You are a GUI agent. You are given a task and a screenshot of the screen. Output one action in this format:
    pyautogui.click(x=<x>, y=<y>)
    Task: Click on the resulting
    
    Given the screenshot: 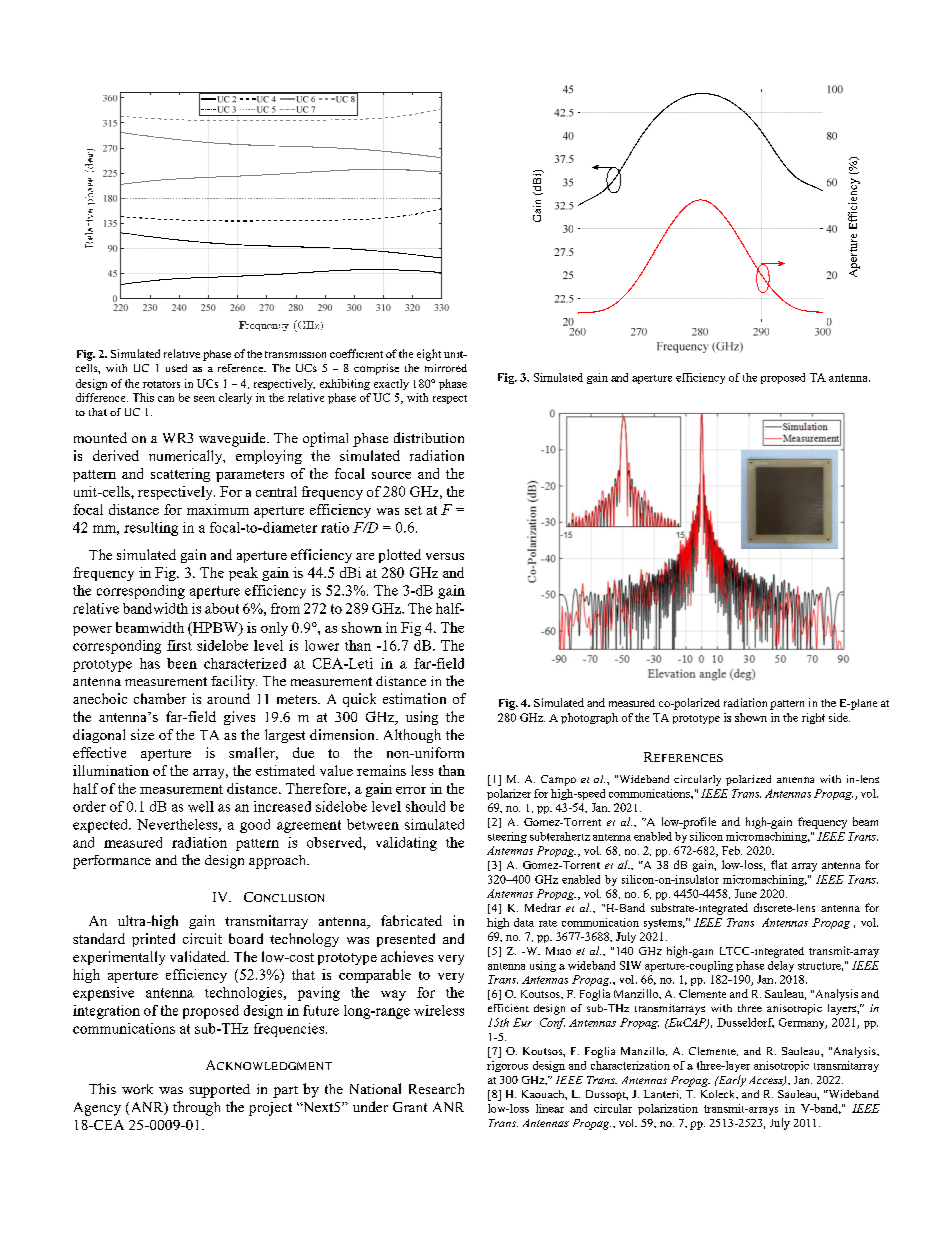 What is the action you would take?
    pyautogui.click(x=151, y=529)
